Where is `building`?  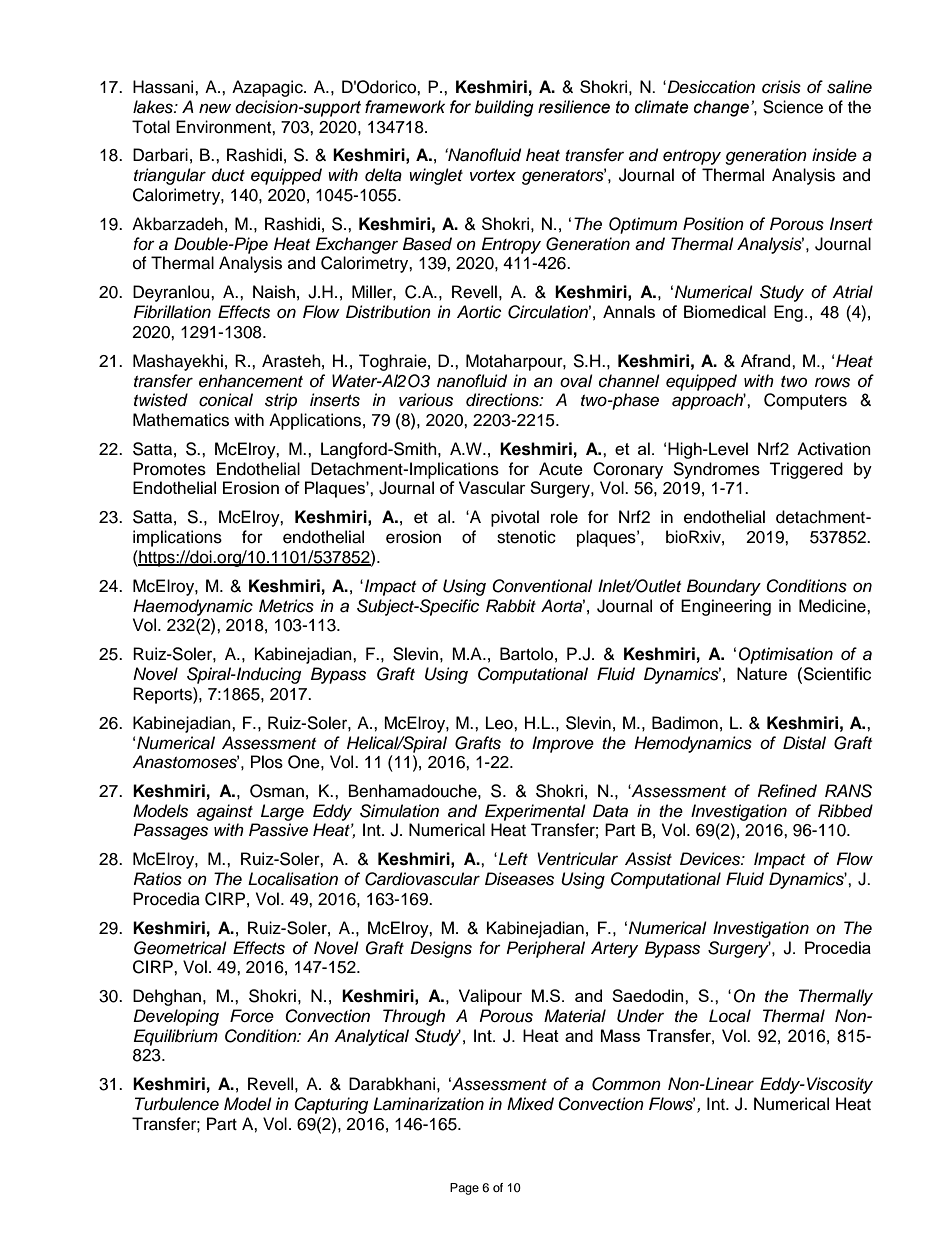 building is located at coordinates (504, 108).
